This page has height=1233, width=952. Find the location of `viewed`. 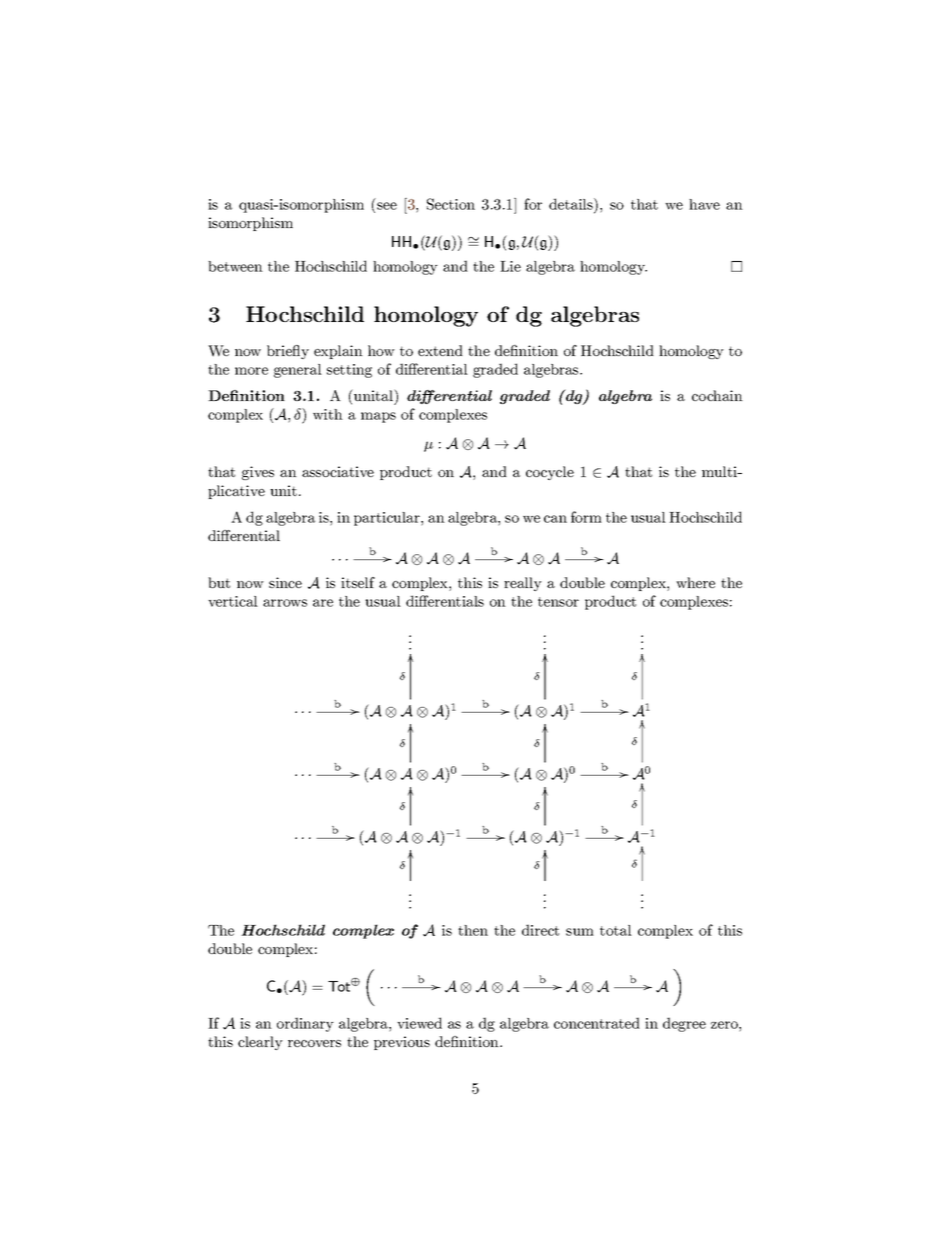

viewed is located at coordinates (419, 1023).
